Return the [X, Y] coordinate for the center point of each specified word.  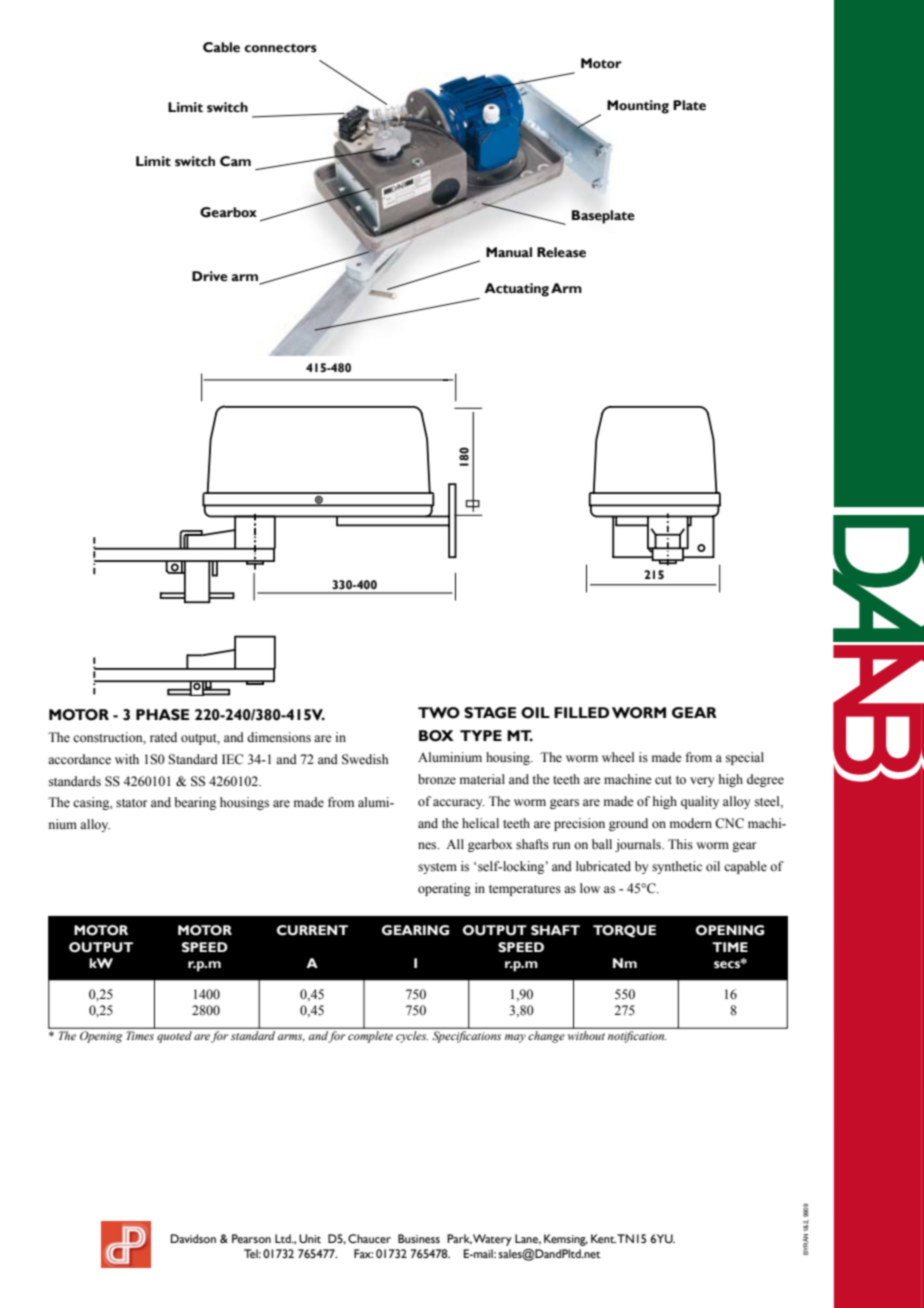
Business [419, 1238]
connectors [280, 48]
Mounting [638, 107]
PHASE [162, 715]
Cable [221, 47]
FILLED [581, 712]
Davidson [193, 1238]
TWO [439, 713]
